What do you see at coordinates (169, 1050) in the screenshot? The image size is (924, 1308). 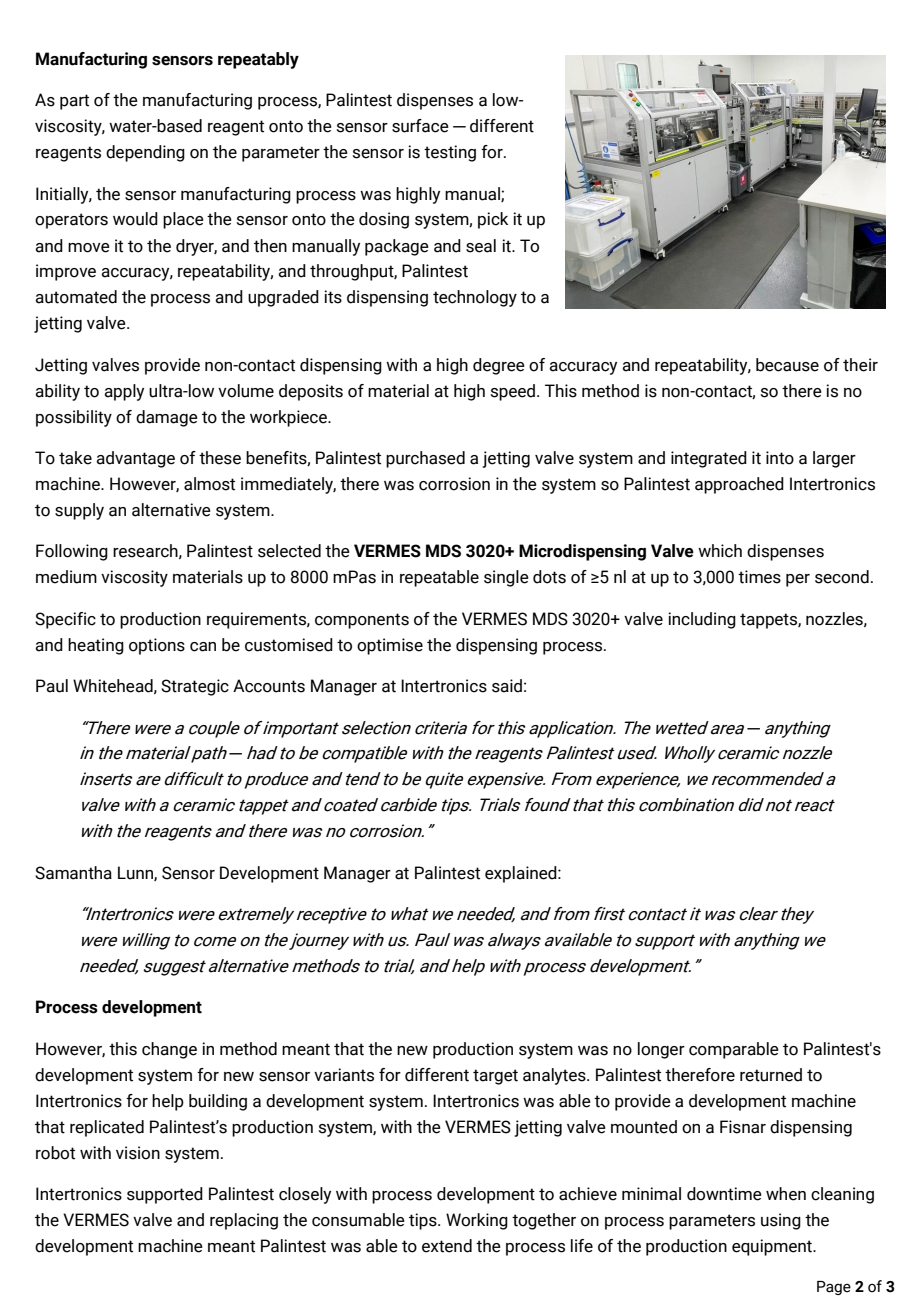 I see `change` at bounding box center [169, 1050].
